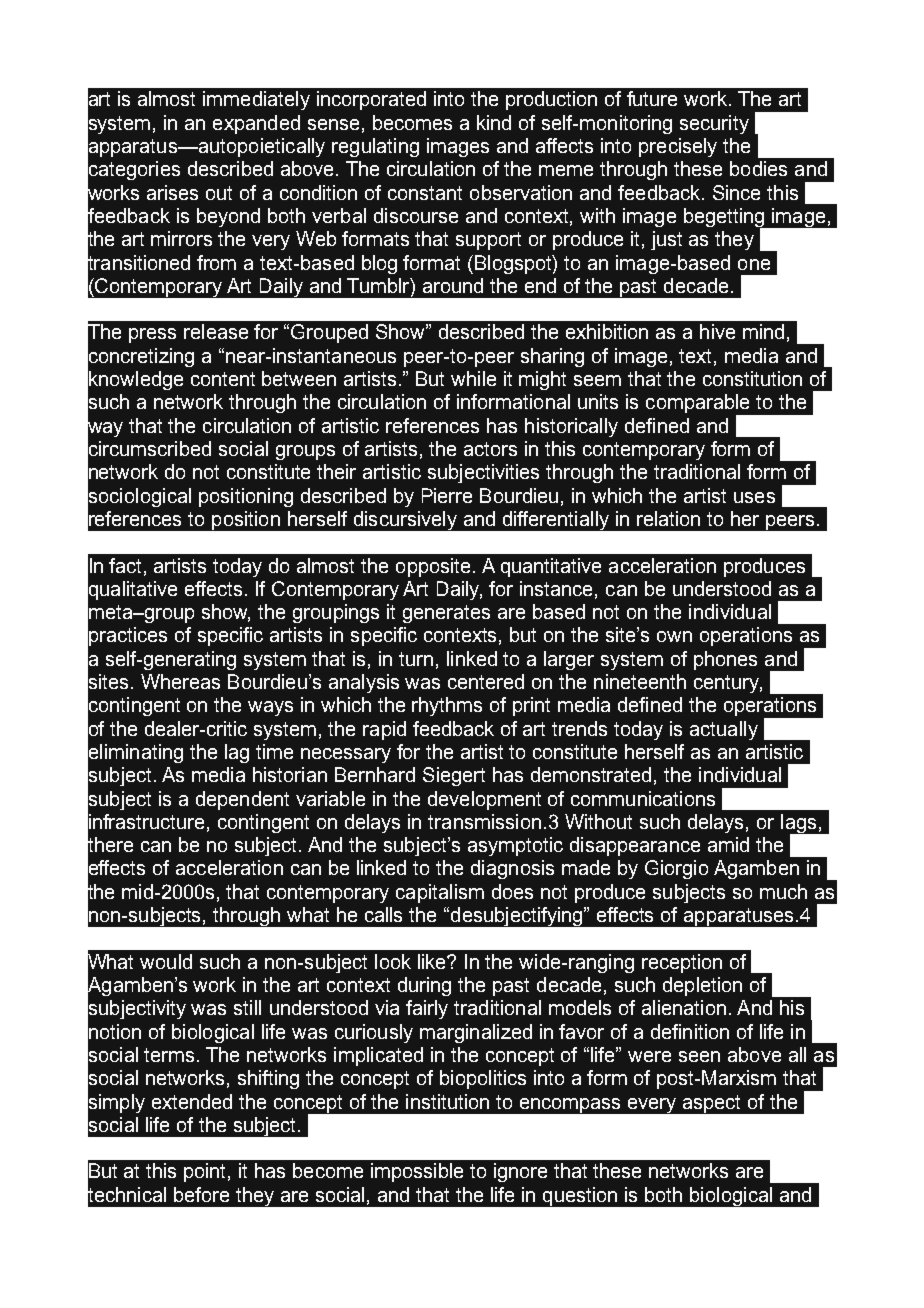 The image size is (924, 1308). What do you see at coordinates (180, 681) in the document?
I see `Whereas` at bounding box center [180, 681].
